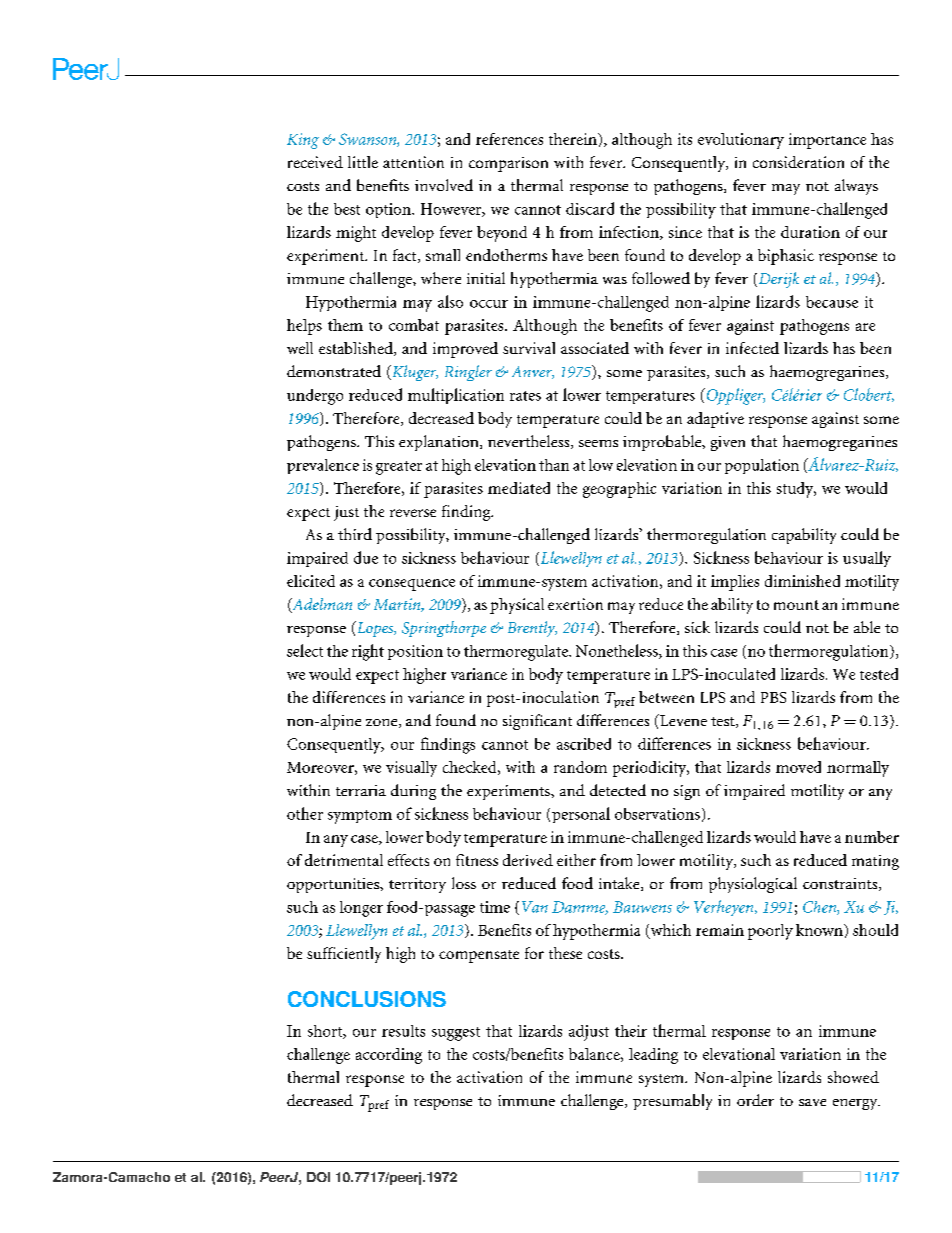  I want to click on DOI, so click(318, 1177).
